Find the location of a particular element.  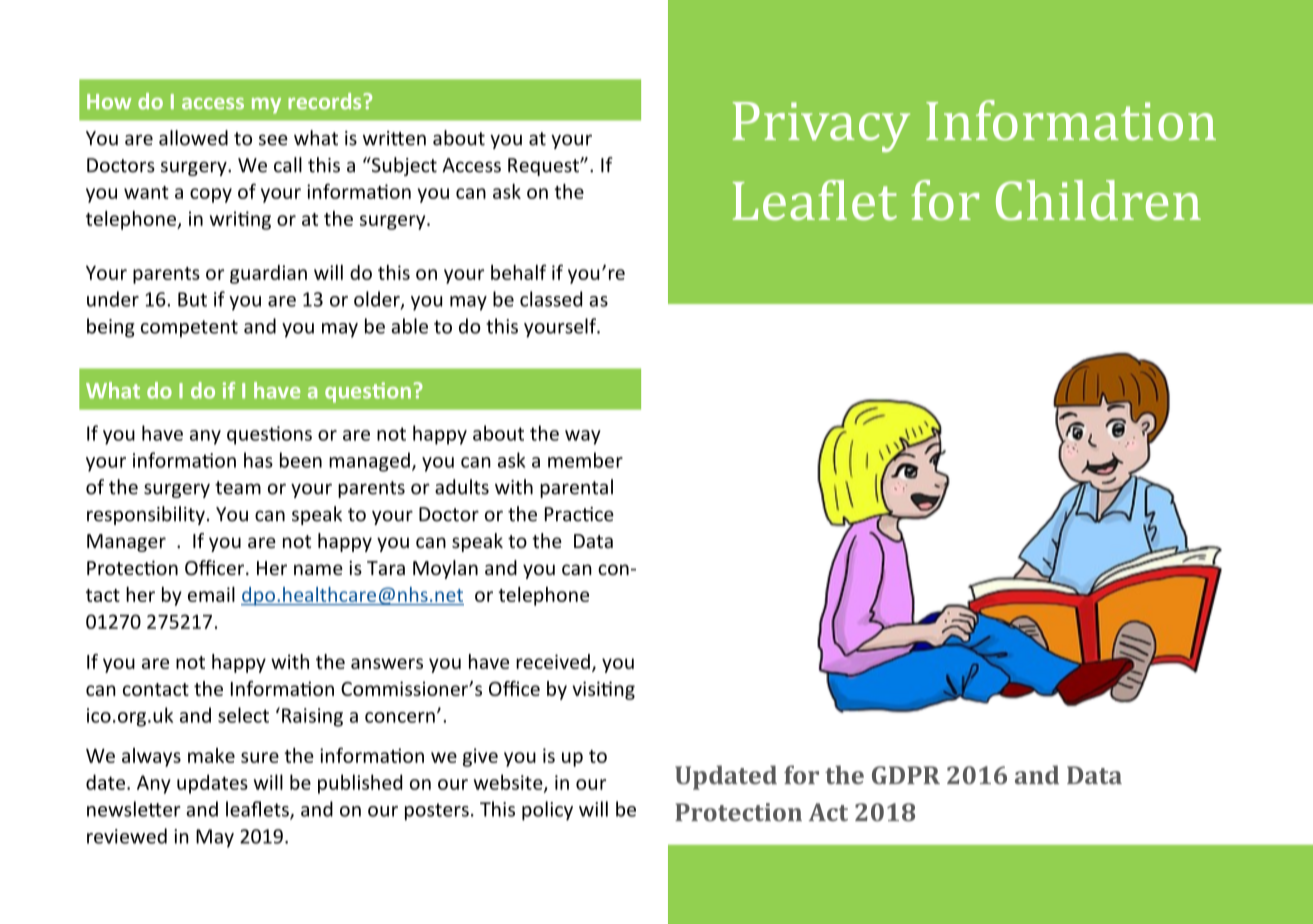

has is located at coordinates (258, 460).
